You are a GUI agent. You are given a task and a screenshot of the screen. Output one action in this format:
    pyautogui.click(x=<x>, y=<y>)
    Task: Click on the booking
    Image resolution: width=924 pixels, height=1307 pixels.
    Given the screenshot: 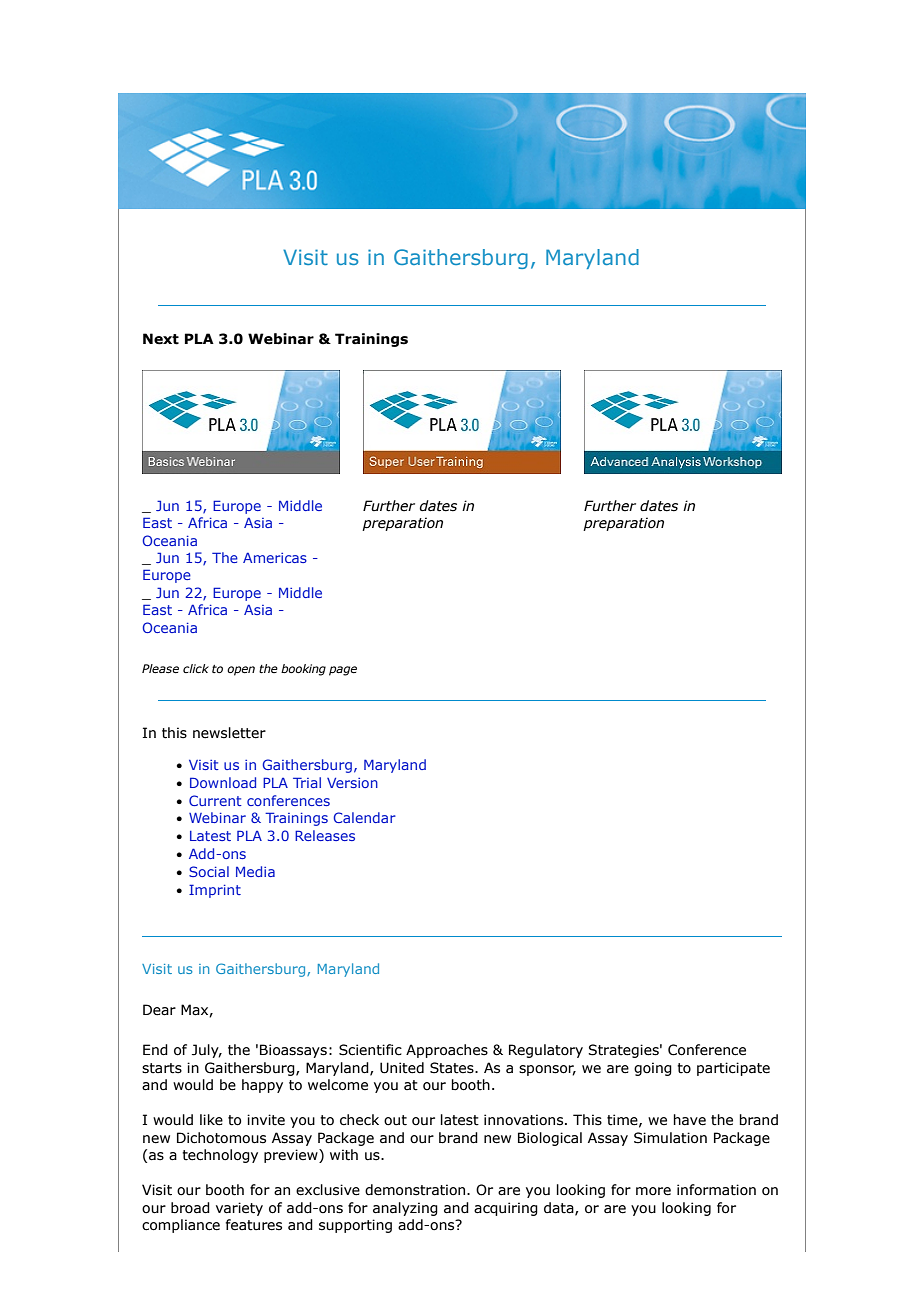 What is the action you would take?
    pyautogui.click(x=303, y=670)
